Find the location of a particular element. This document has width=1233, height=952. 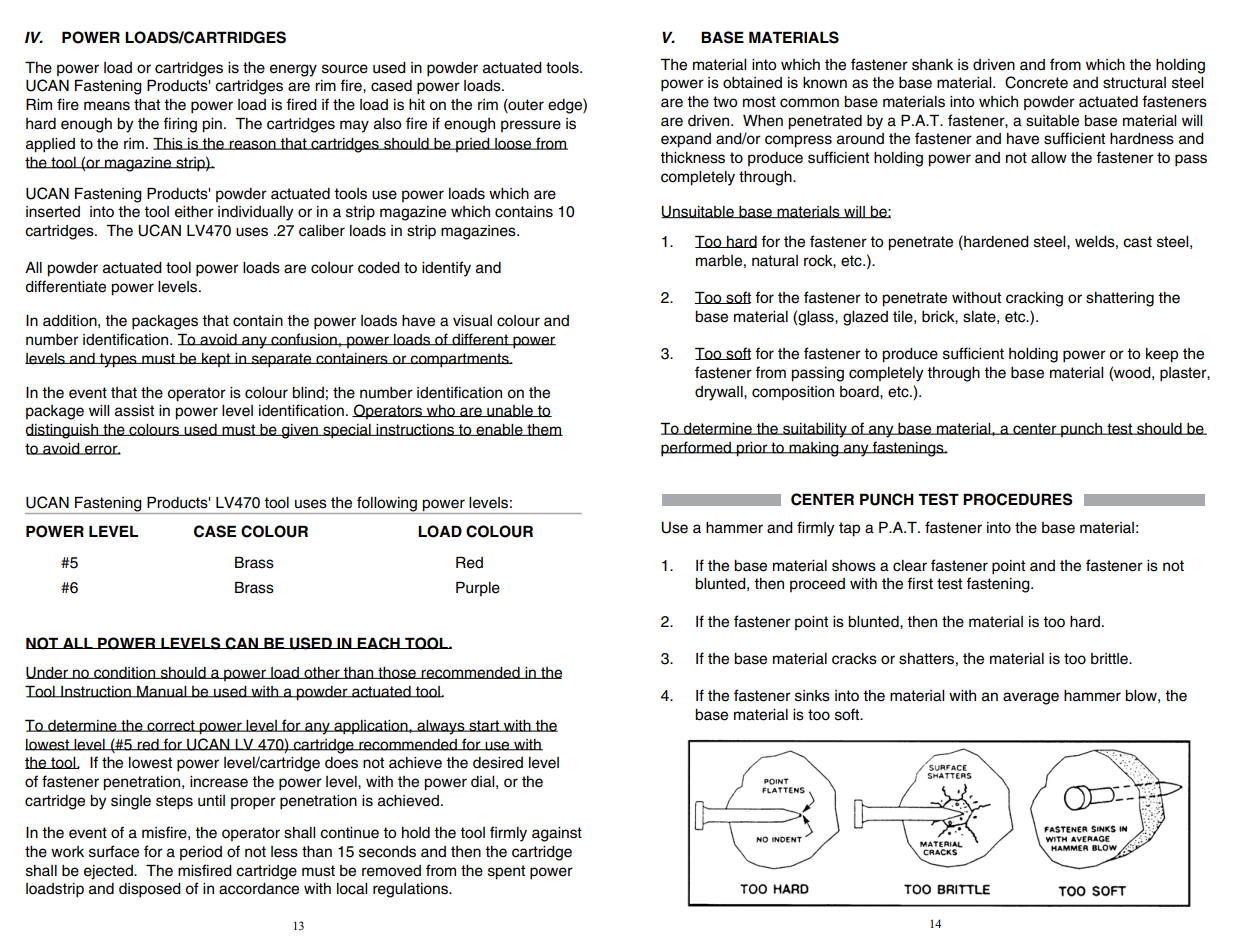

GIVEN is located at coordinates (300, 431).
